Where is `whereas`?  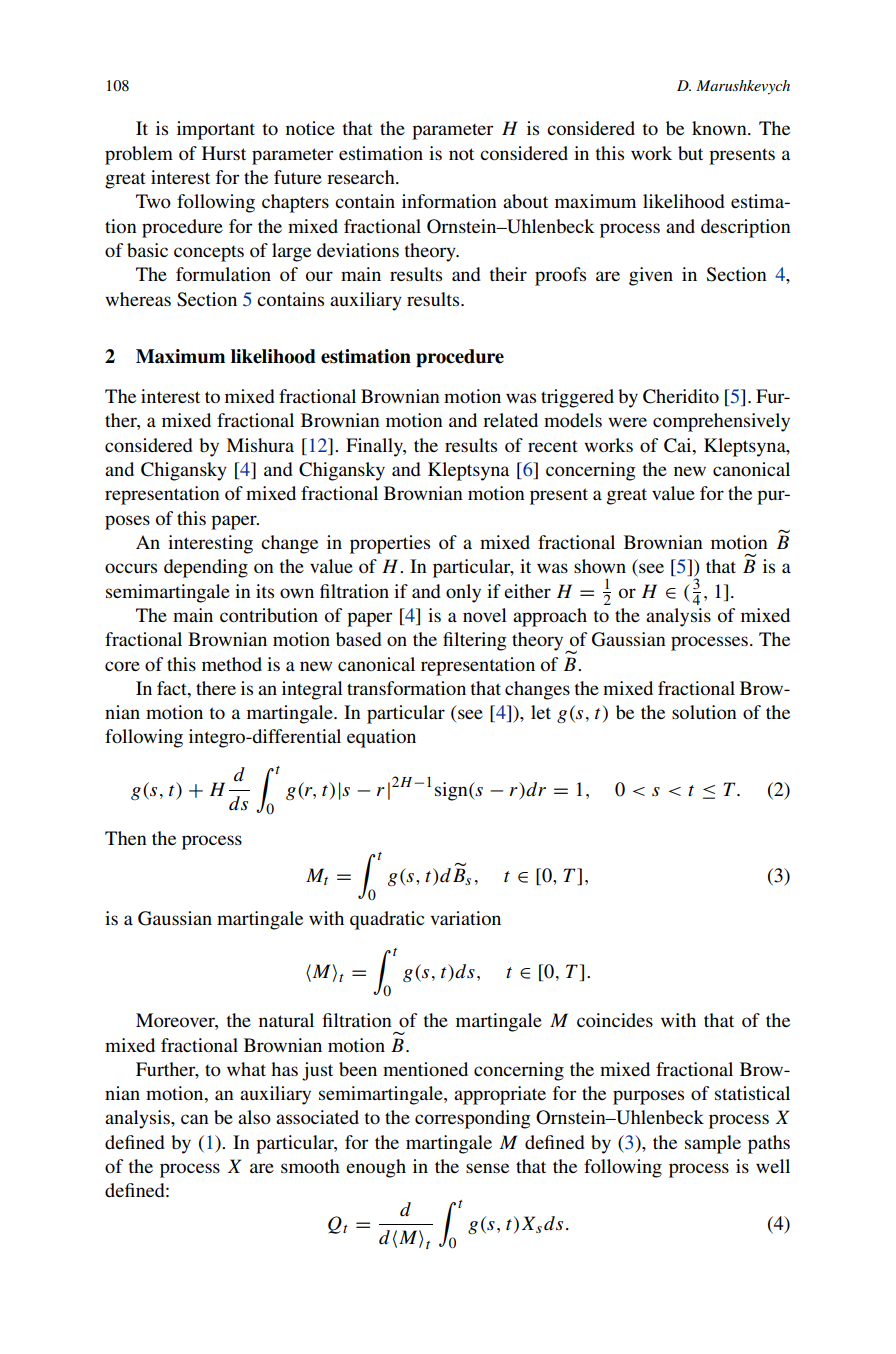 whereas is located at coordinates (138, 299).
